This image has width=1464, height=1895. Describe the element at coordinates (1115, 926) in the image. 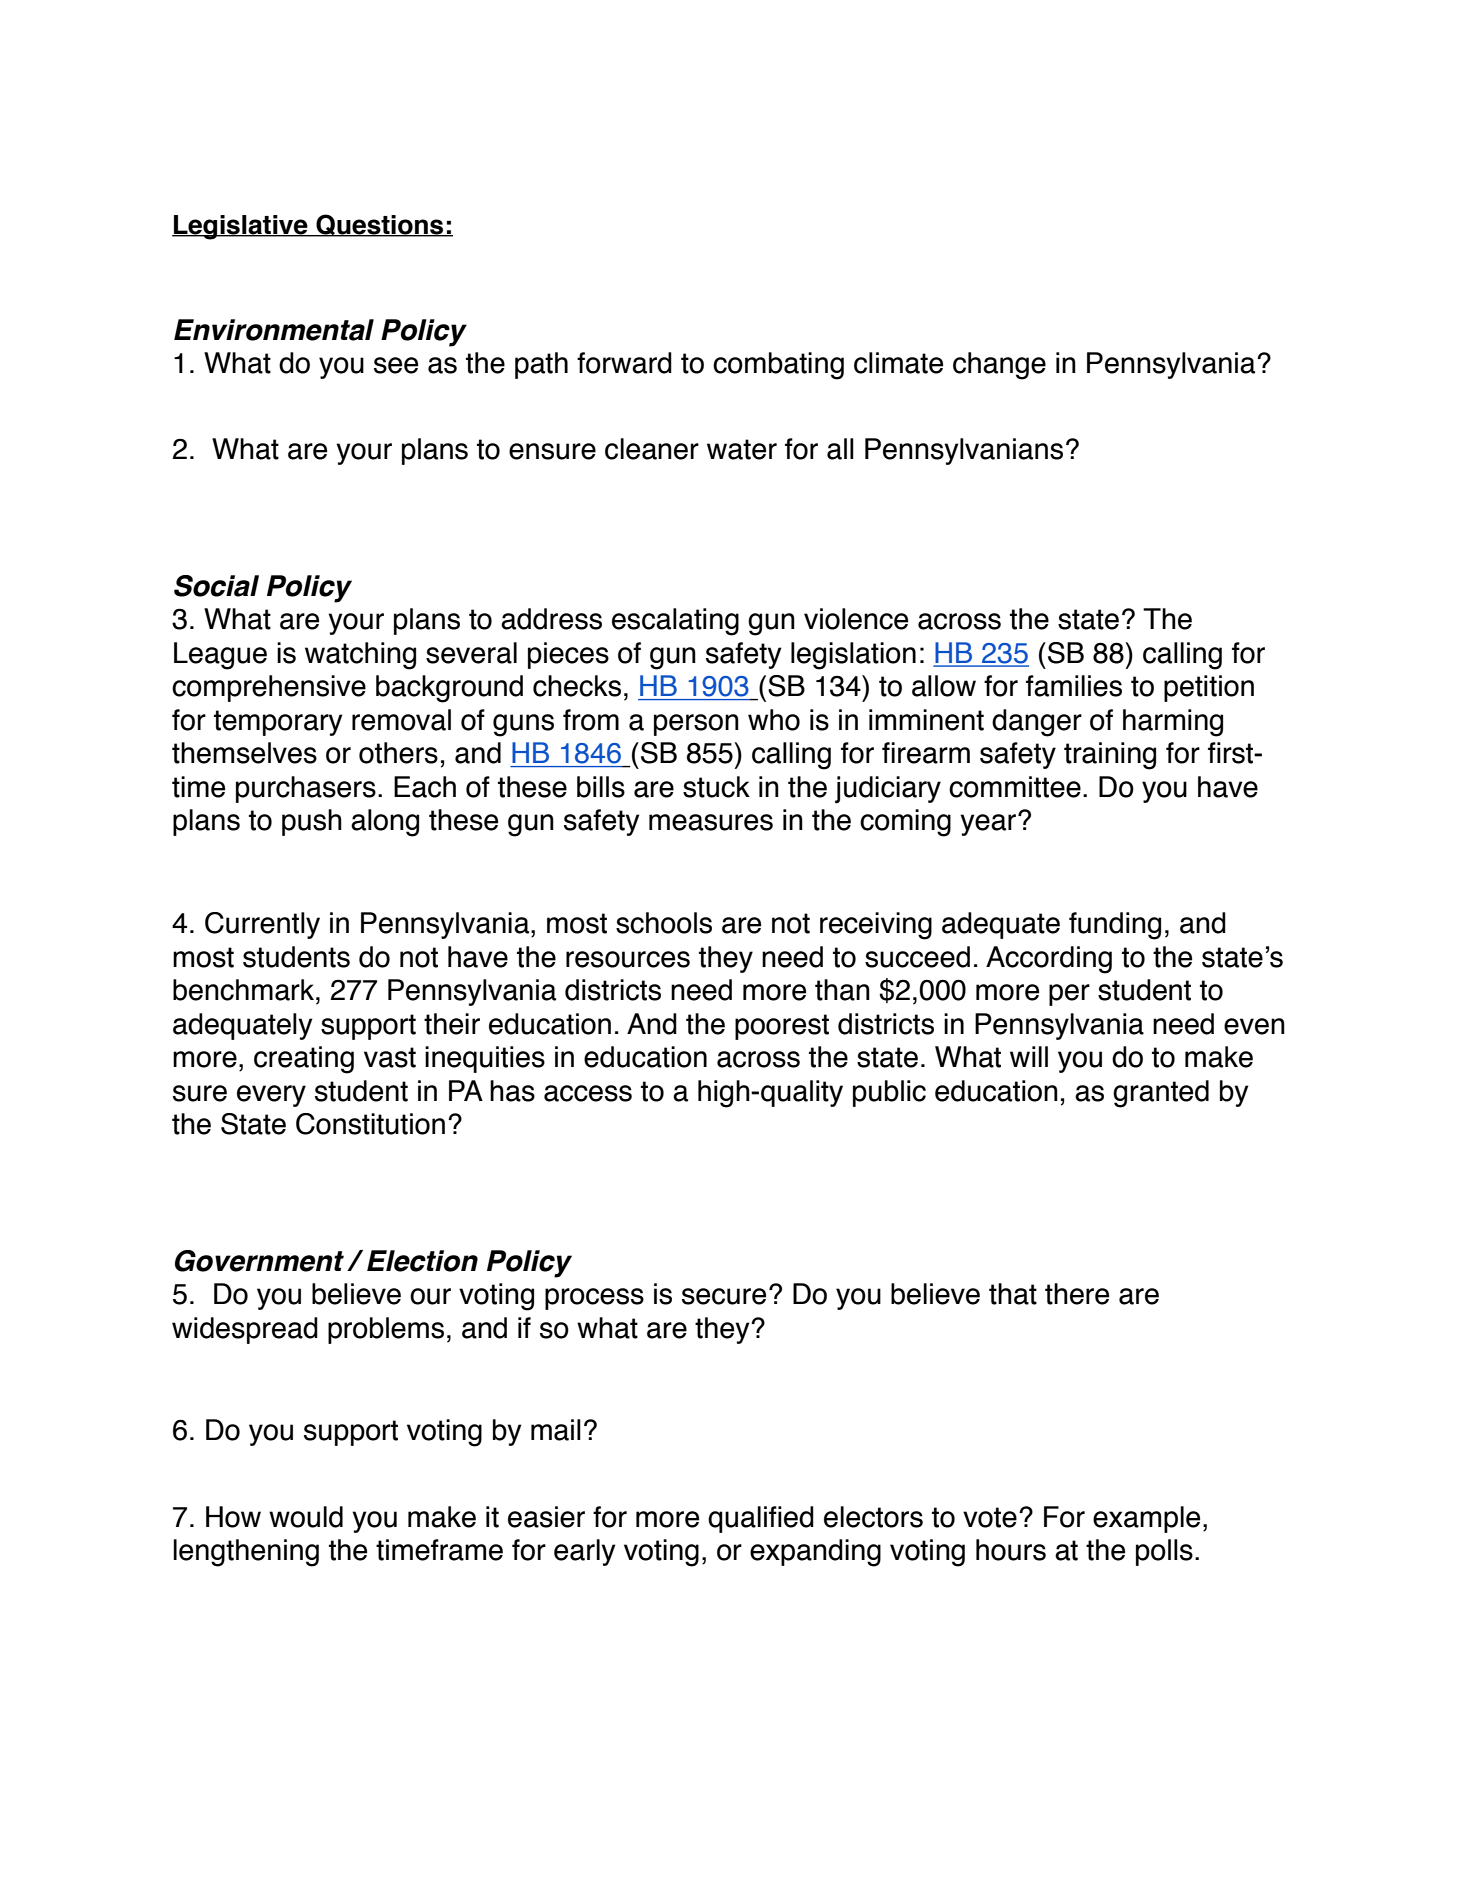

I see `funding` at that location.
